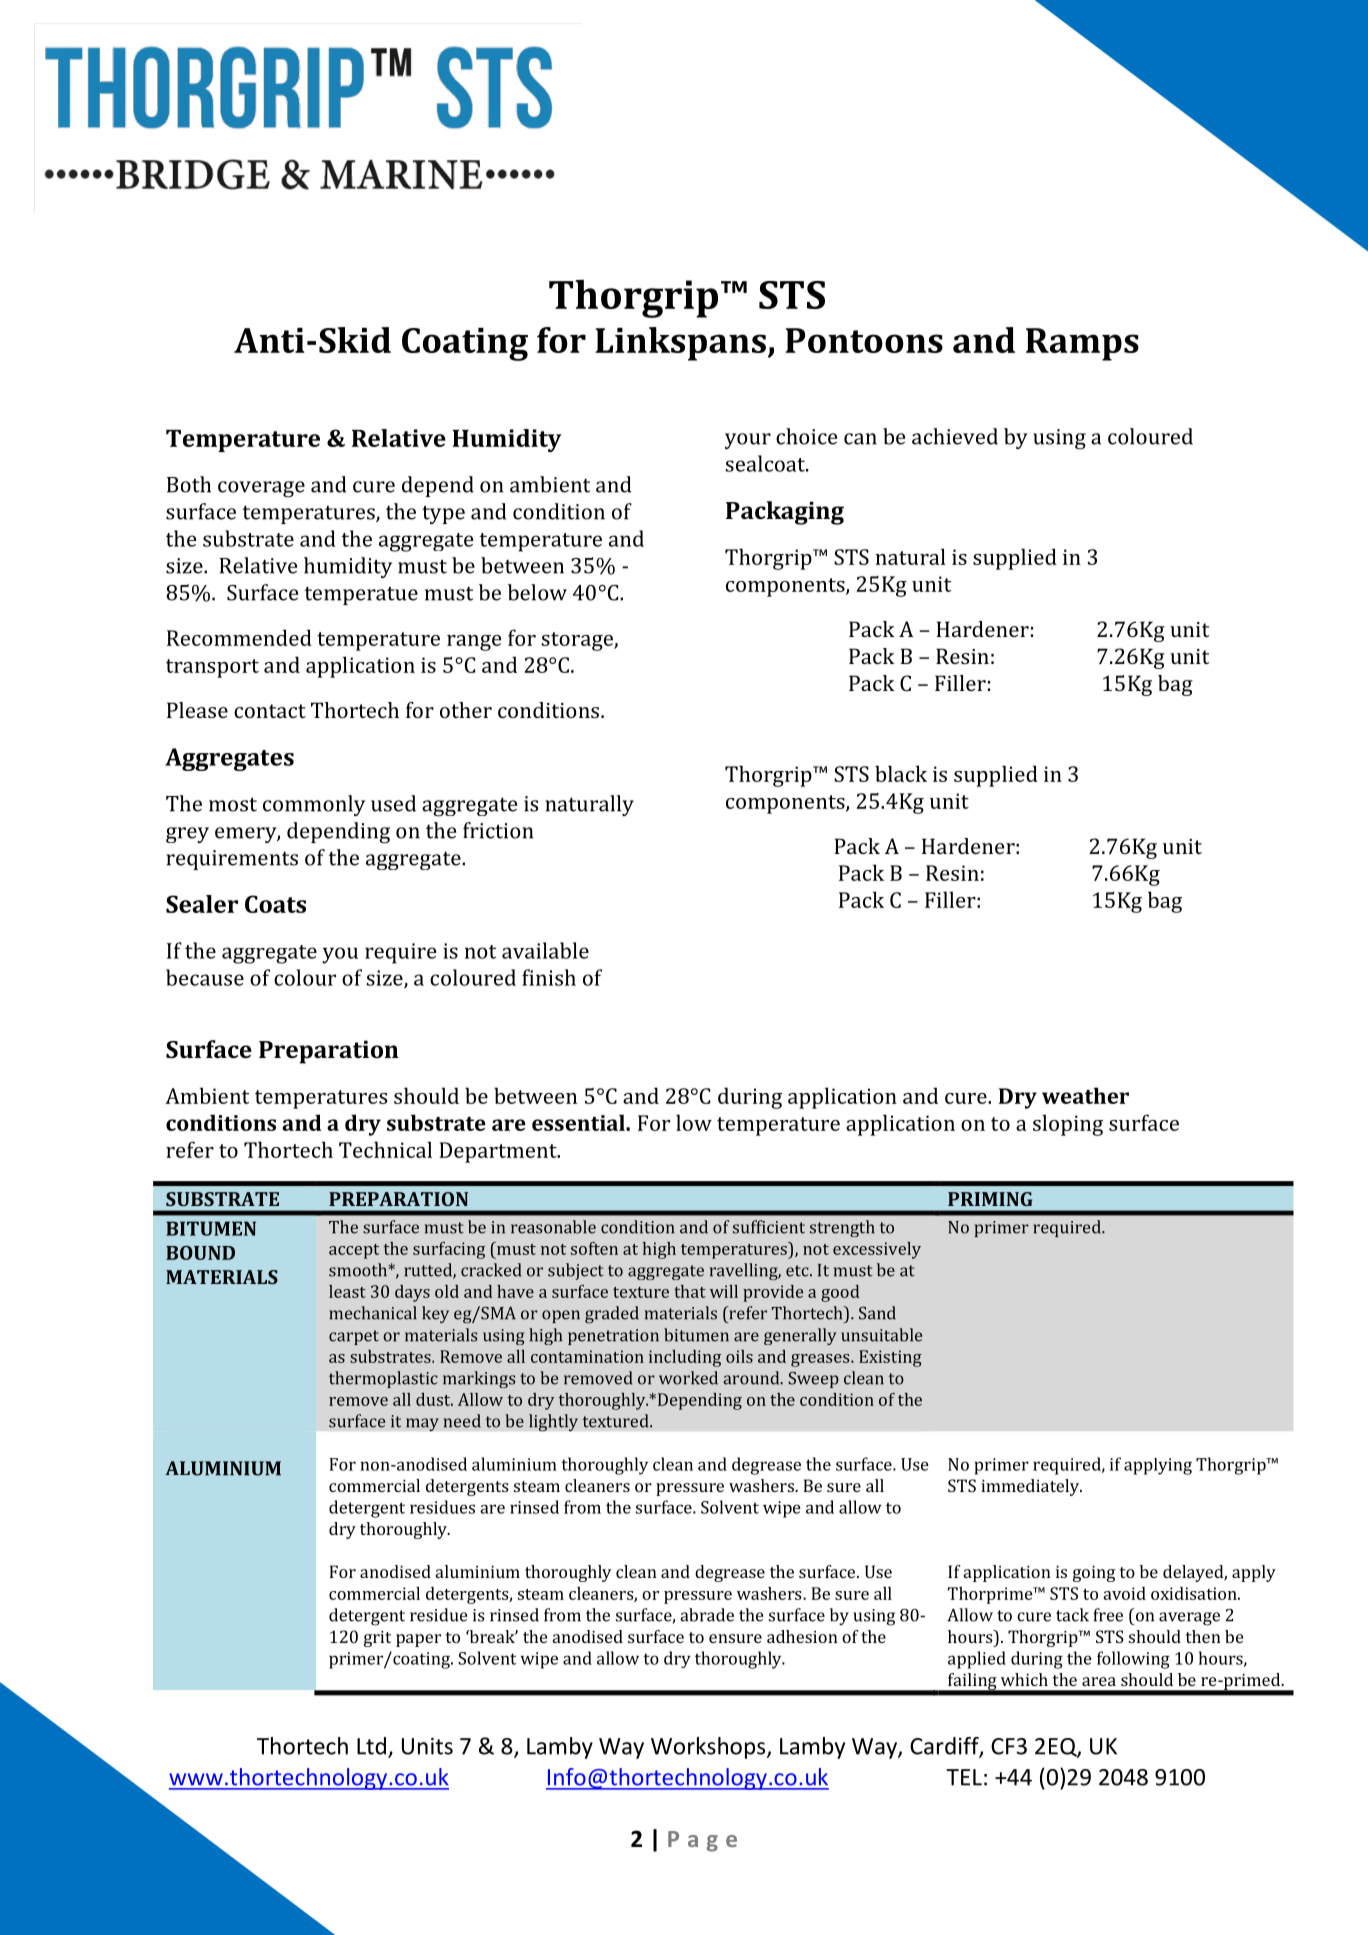 The height and width of the image is (1935, 1368). I want to click on Ltd, so click(371, 1746).
